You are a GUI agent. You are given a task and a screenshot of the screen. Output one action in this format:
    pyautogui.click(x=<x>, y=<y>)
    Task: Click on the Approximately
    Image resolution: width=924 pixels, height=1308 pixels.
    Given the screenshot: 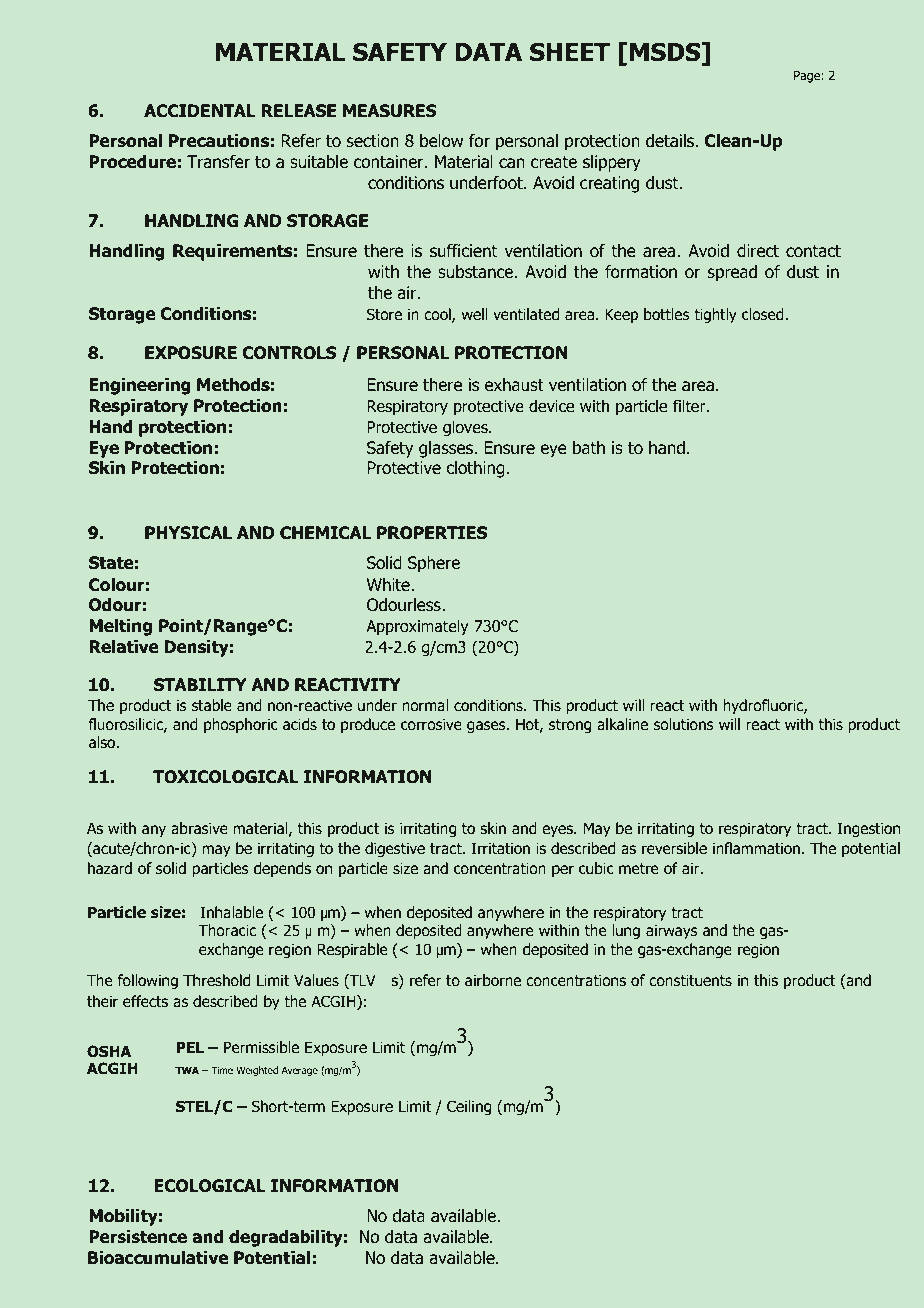 What is the action you would take?
    pyautogui.click(x=417, y=627)
